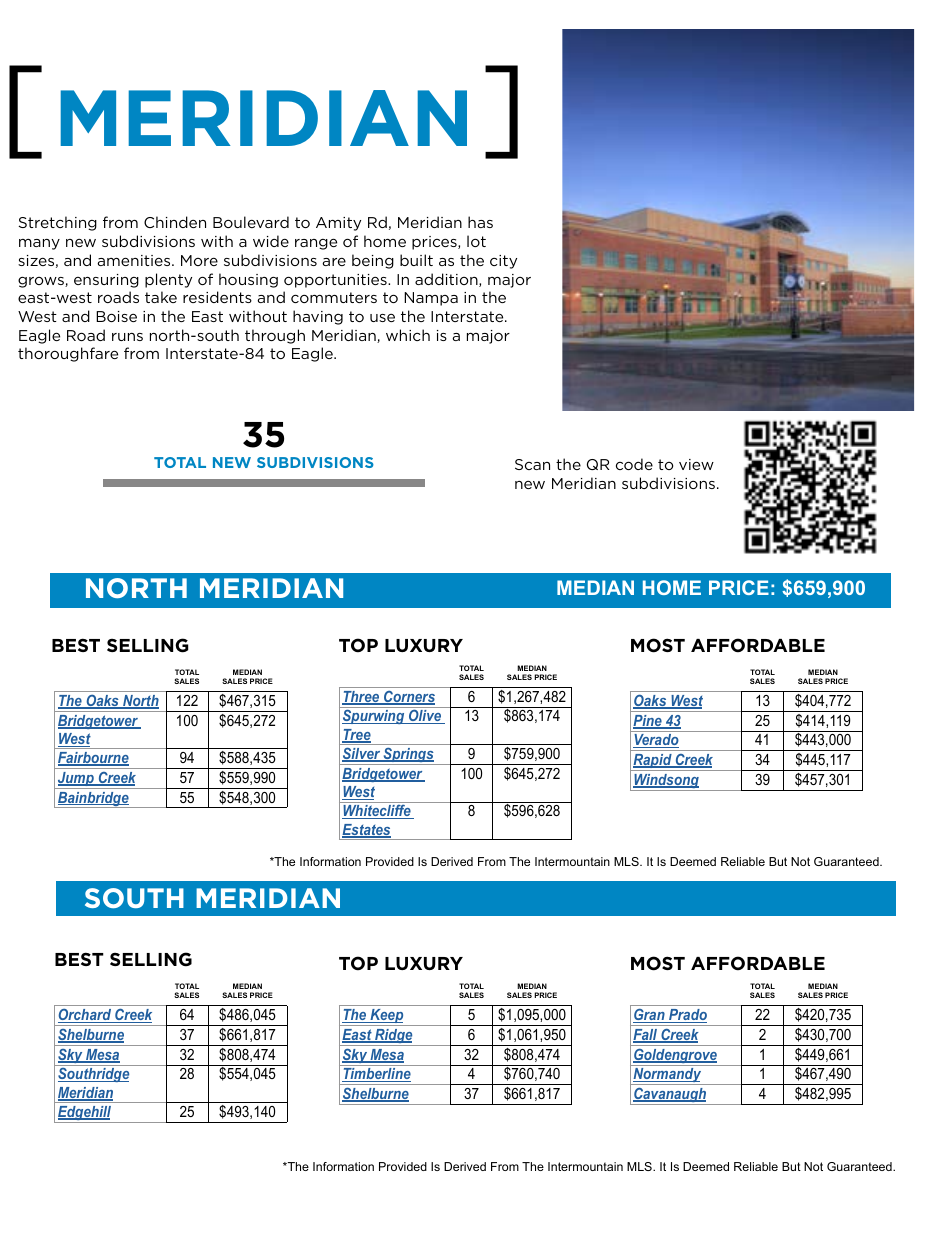  I want to click on amenities, so click(135, 260).
